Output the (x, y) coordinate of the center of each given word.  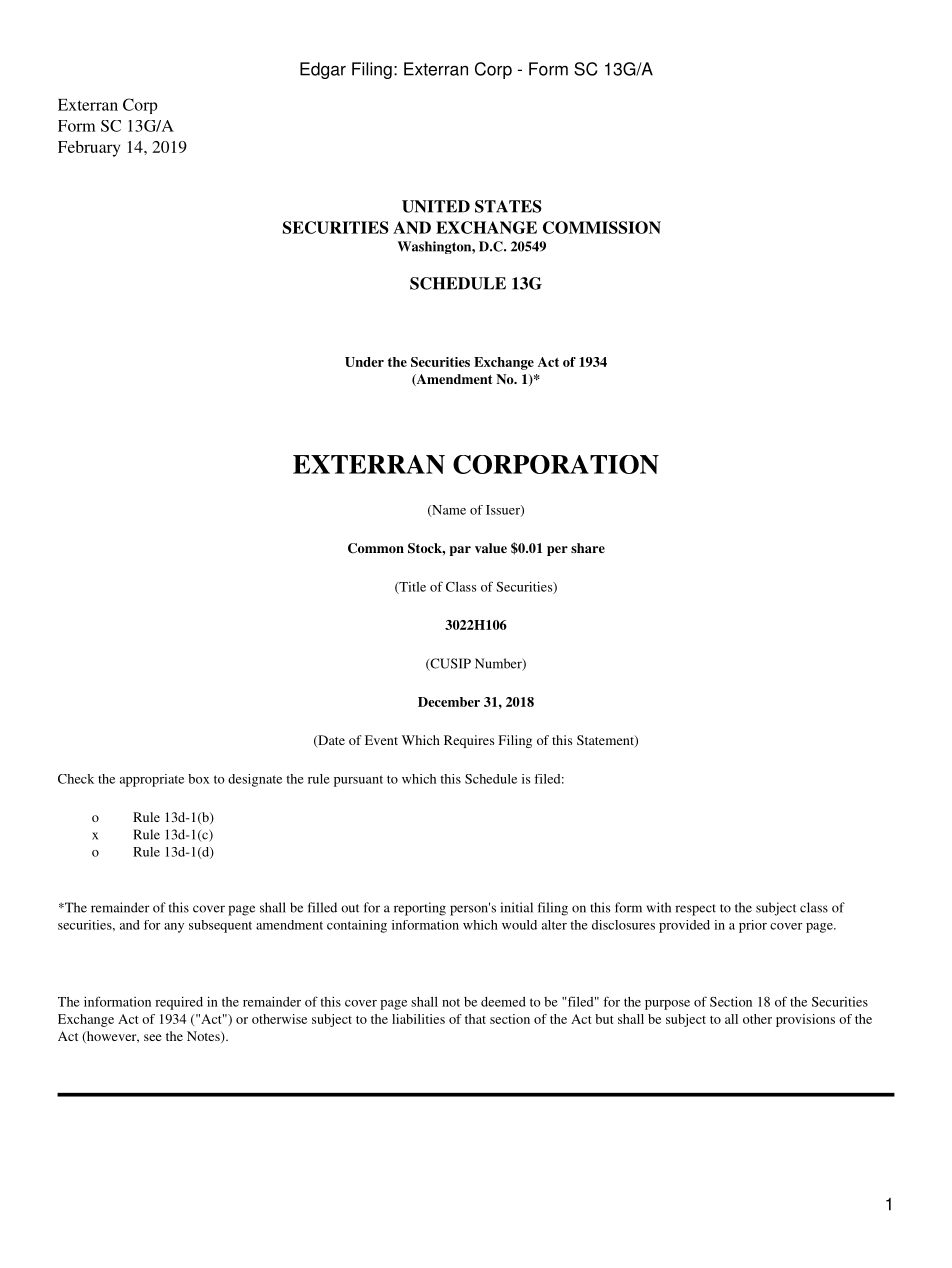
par (460, 551)
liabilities (418, 1019)
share (588, 548)
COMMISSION (602, 227)
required (179, 1003)
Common (376, 548)
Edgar (323, 70)
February (89, 149)
